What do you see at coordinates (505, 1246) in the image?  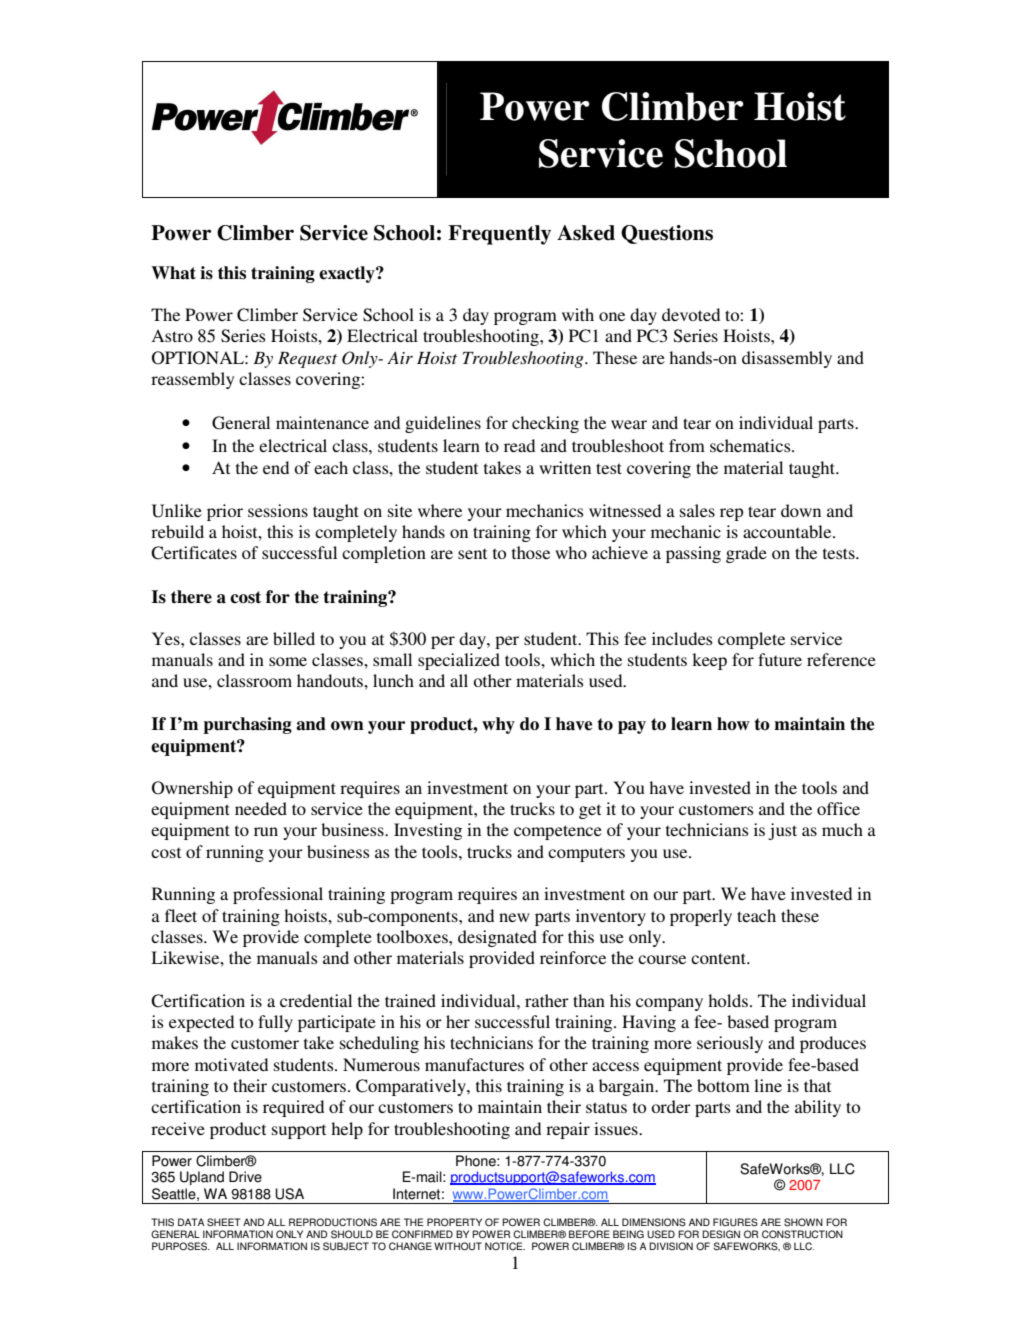 I see `NOTICE` at bounding box center [505, 1246].
